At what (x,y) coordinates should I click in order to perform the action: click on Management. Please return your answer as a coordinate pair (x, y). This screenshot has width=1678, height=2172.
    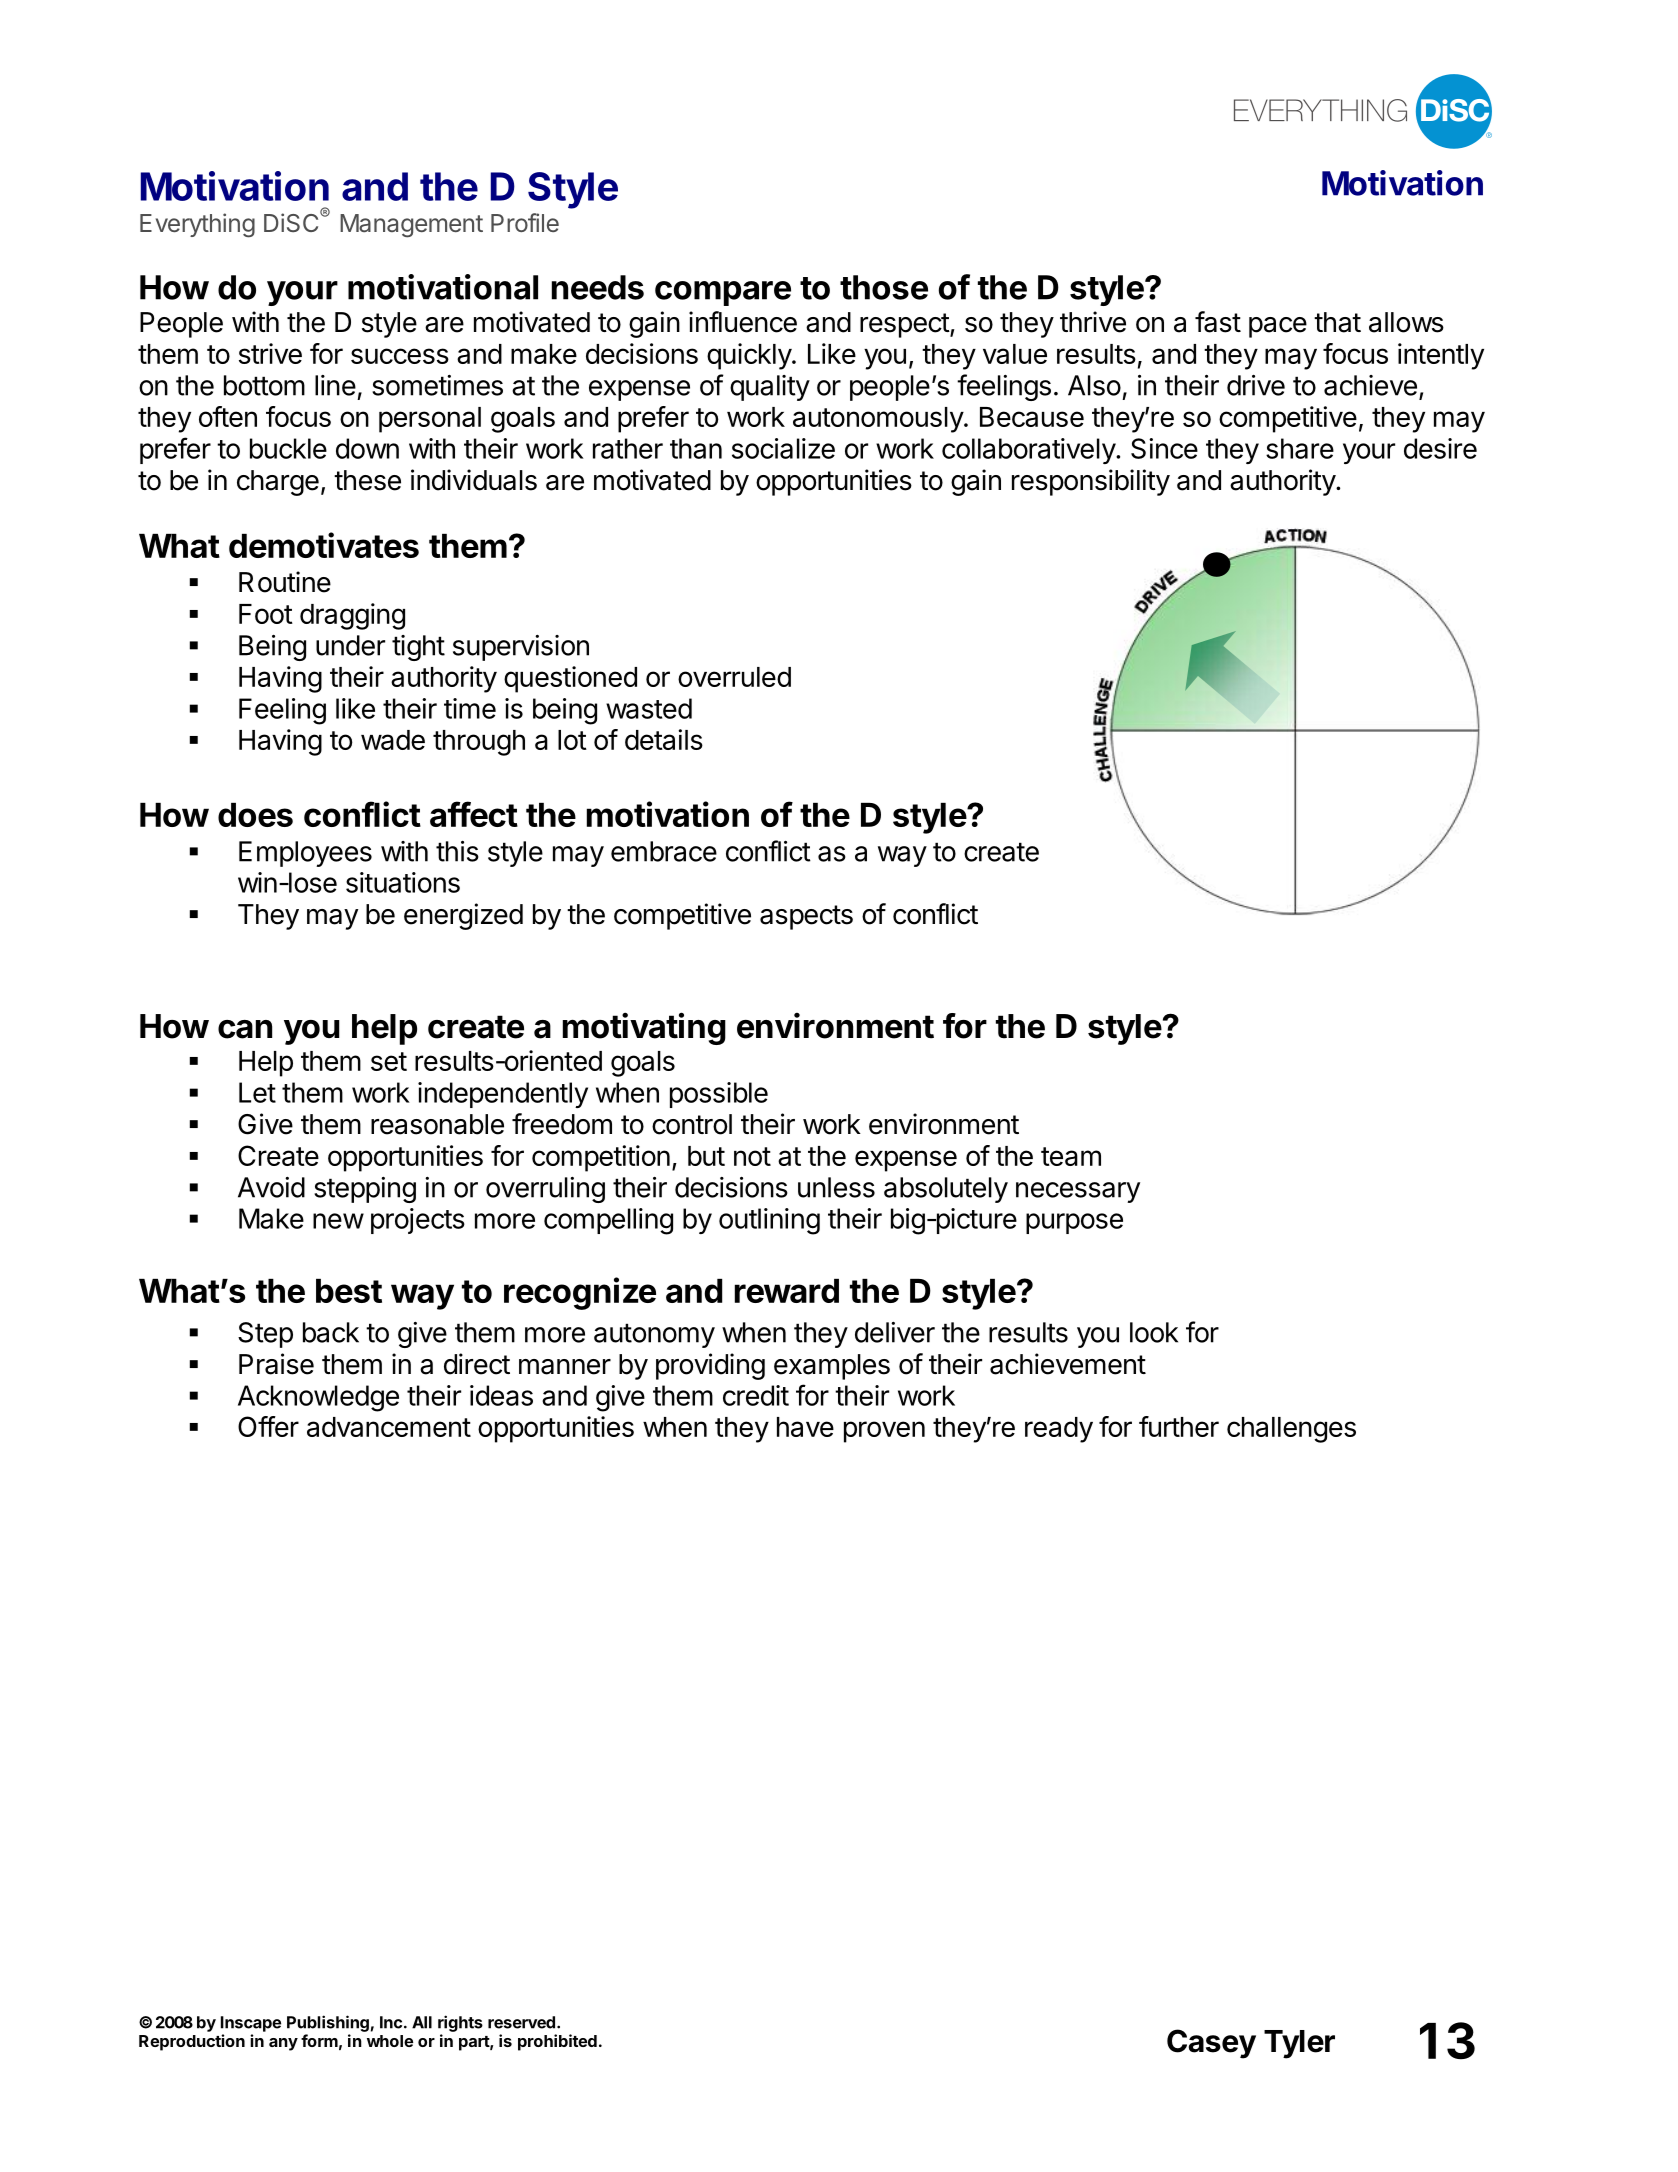
    Looking at the image, I should click on (411, 226).
